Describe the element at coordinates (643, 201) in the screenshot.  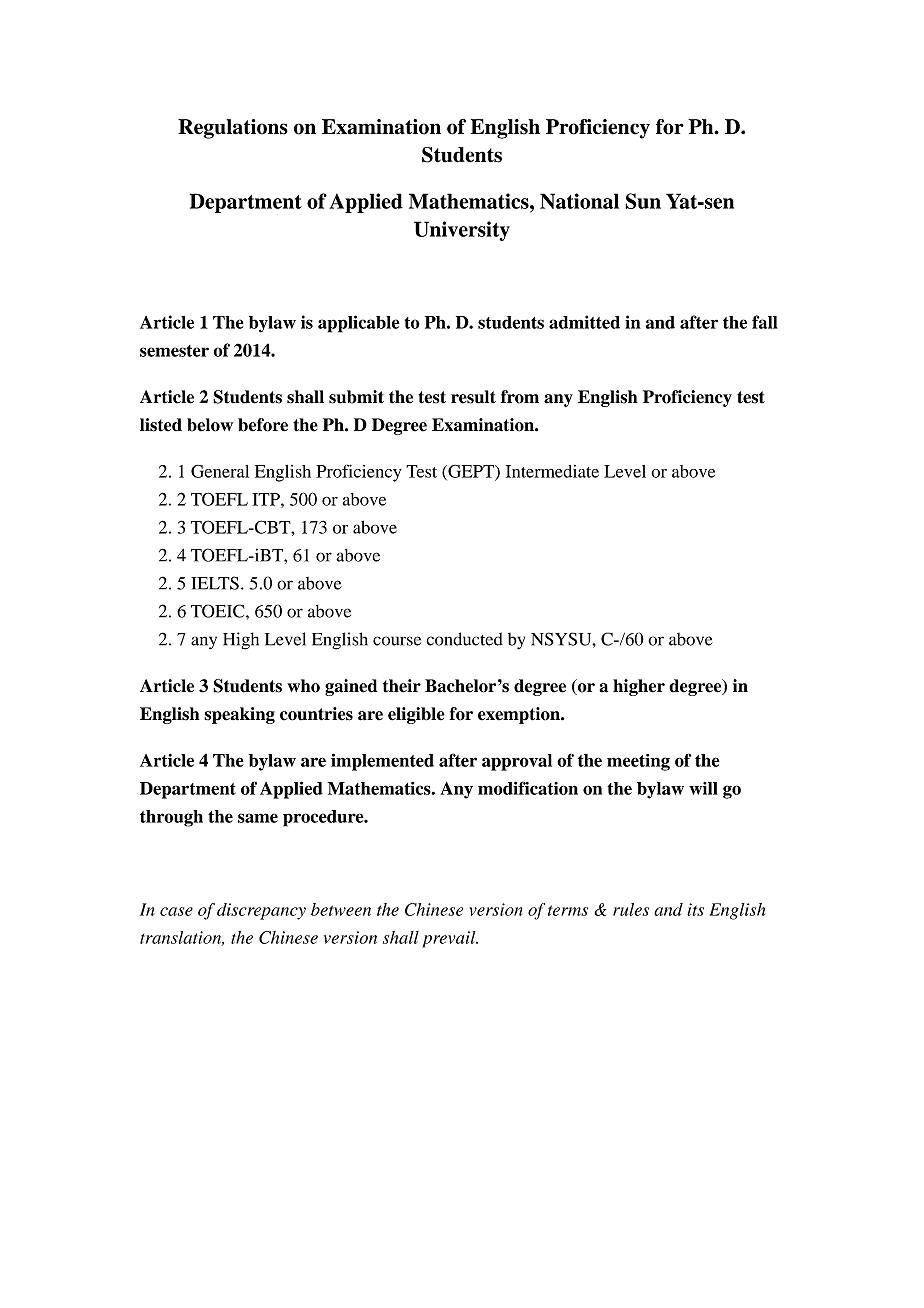
I see `Sun` at that location.
